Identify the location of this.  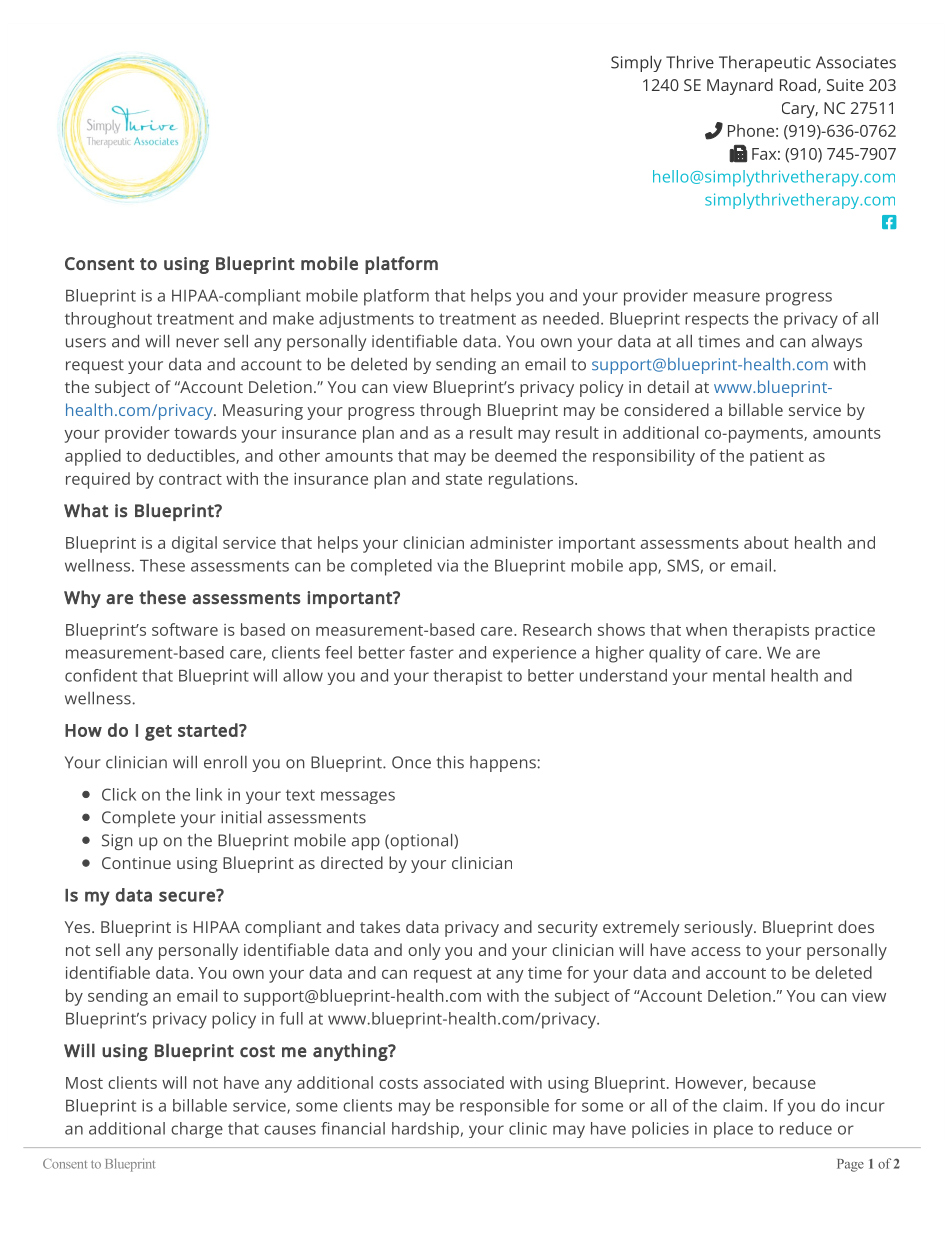
(450, 762).
